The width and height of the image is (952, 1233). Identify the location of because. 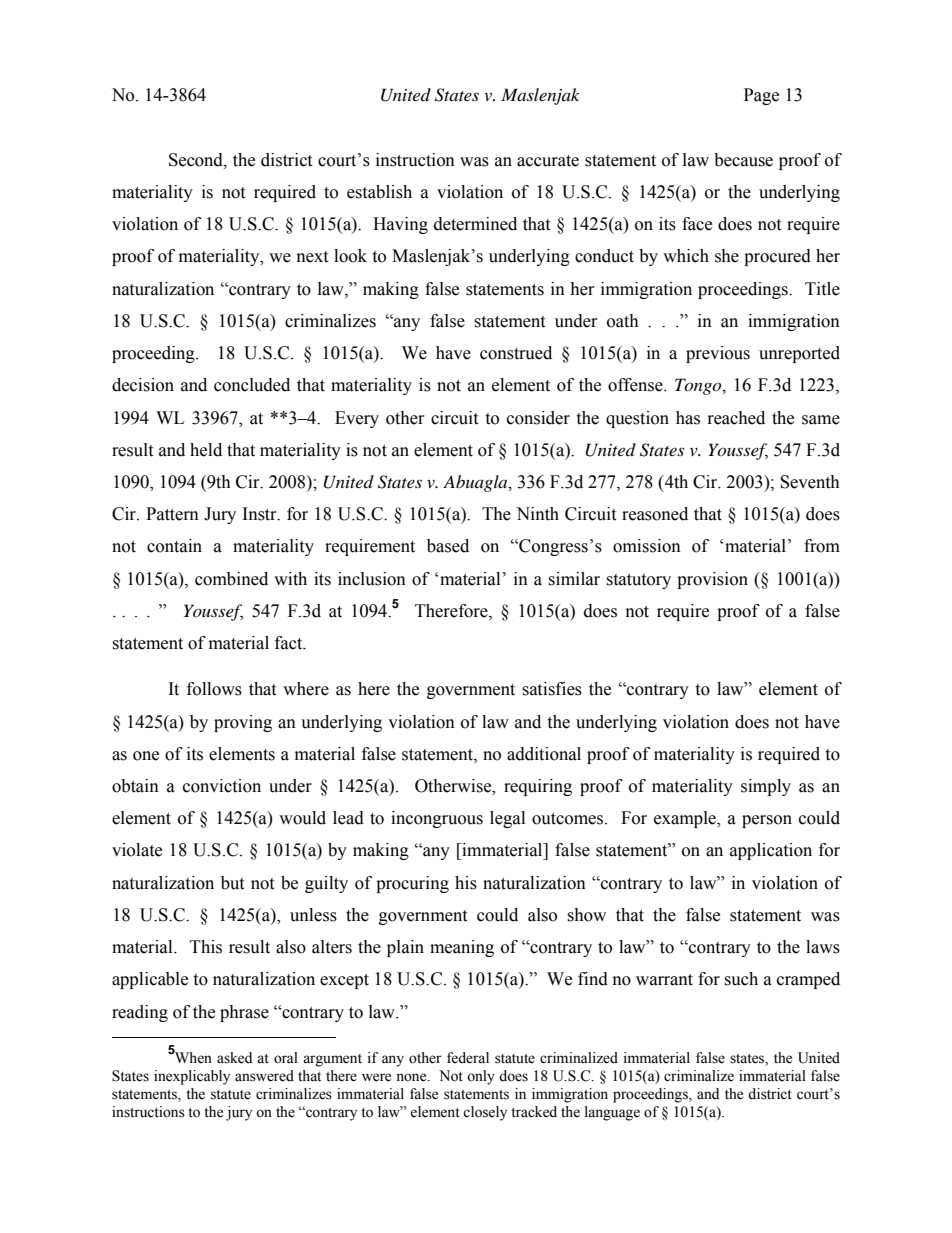
(743, 160).
